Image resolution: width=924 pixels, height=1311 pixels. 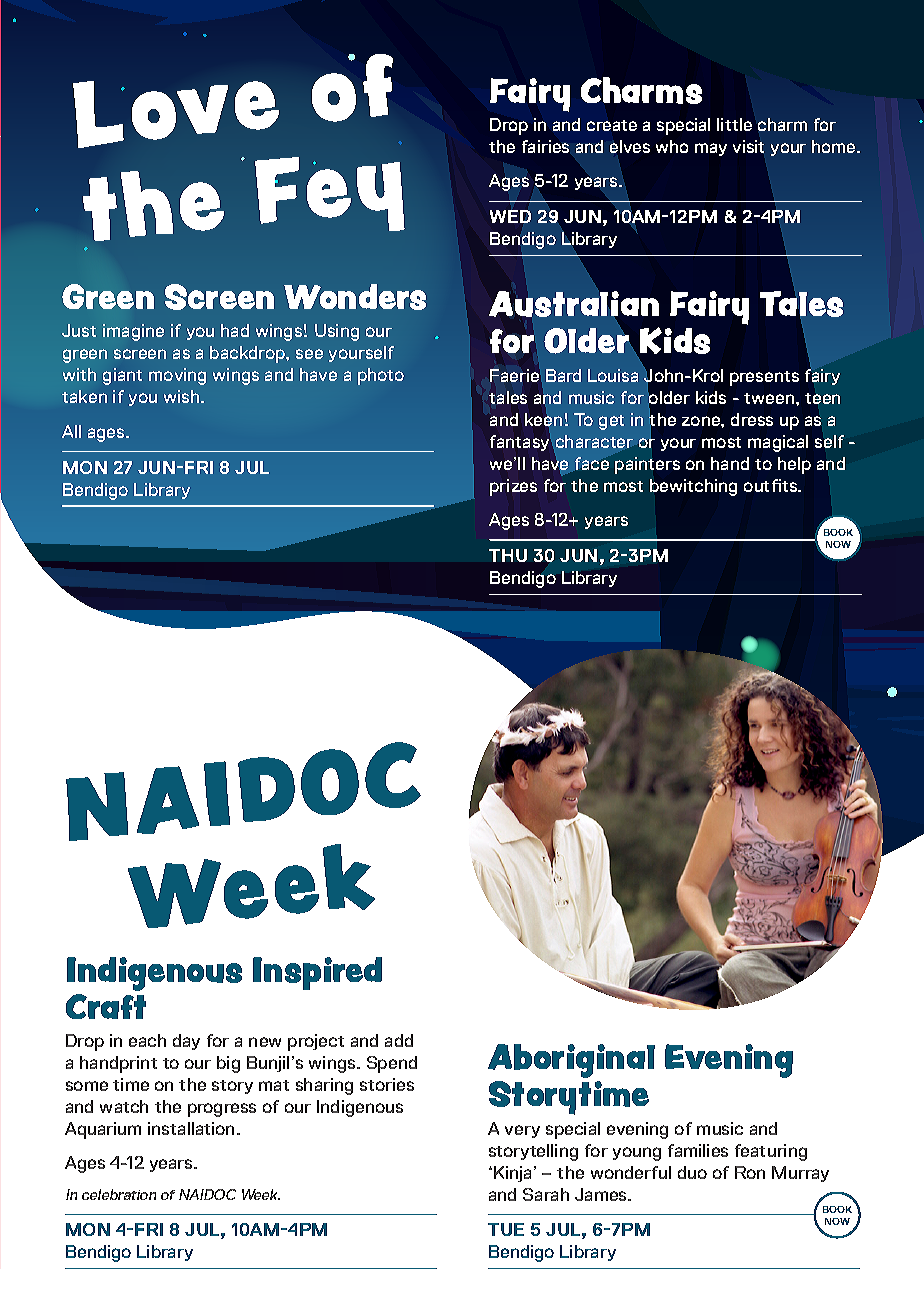 What do you see at coordinates (513, 487) in the screenshot?
I see `prizes` at bounding box center [513, 487].
